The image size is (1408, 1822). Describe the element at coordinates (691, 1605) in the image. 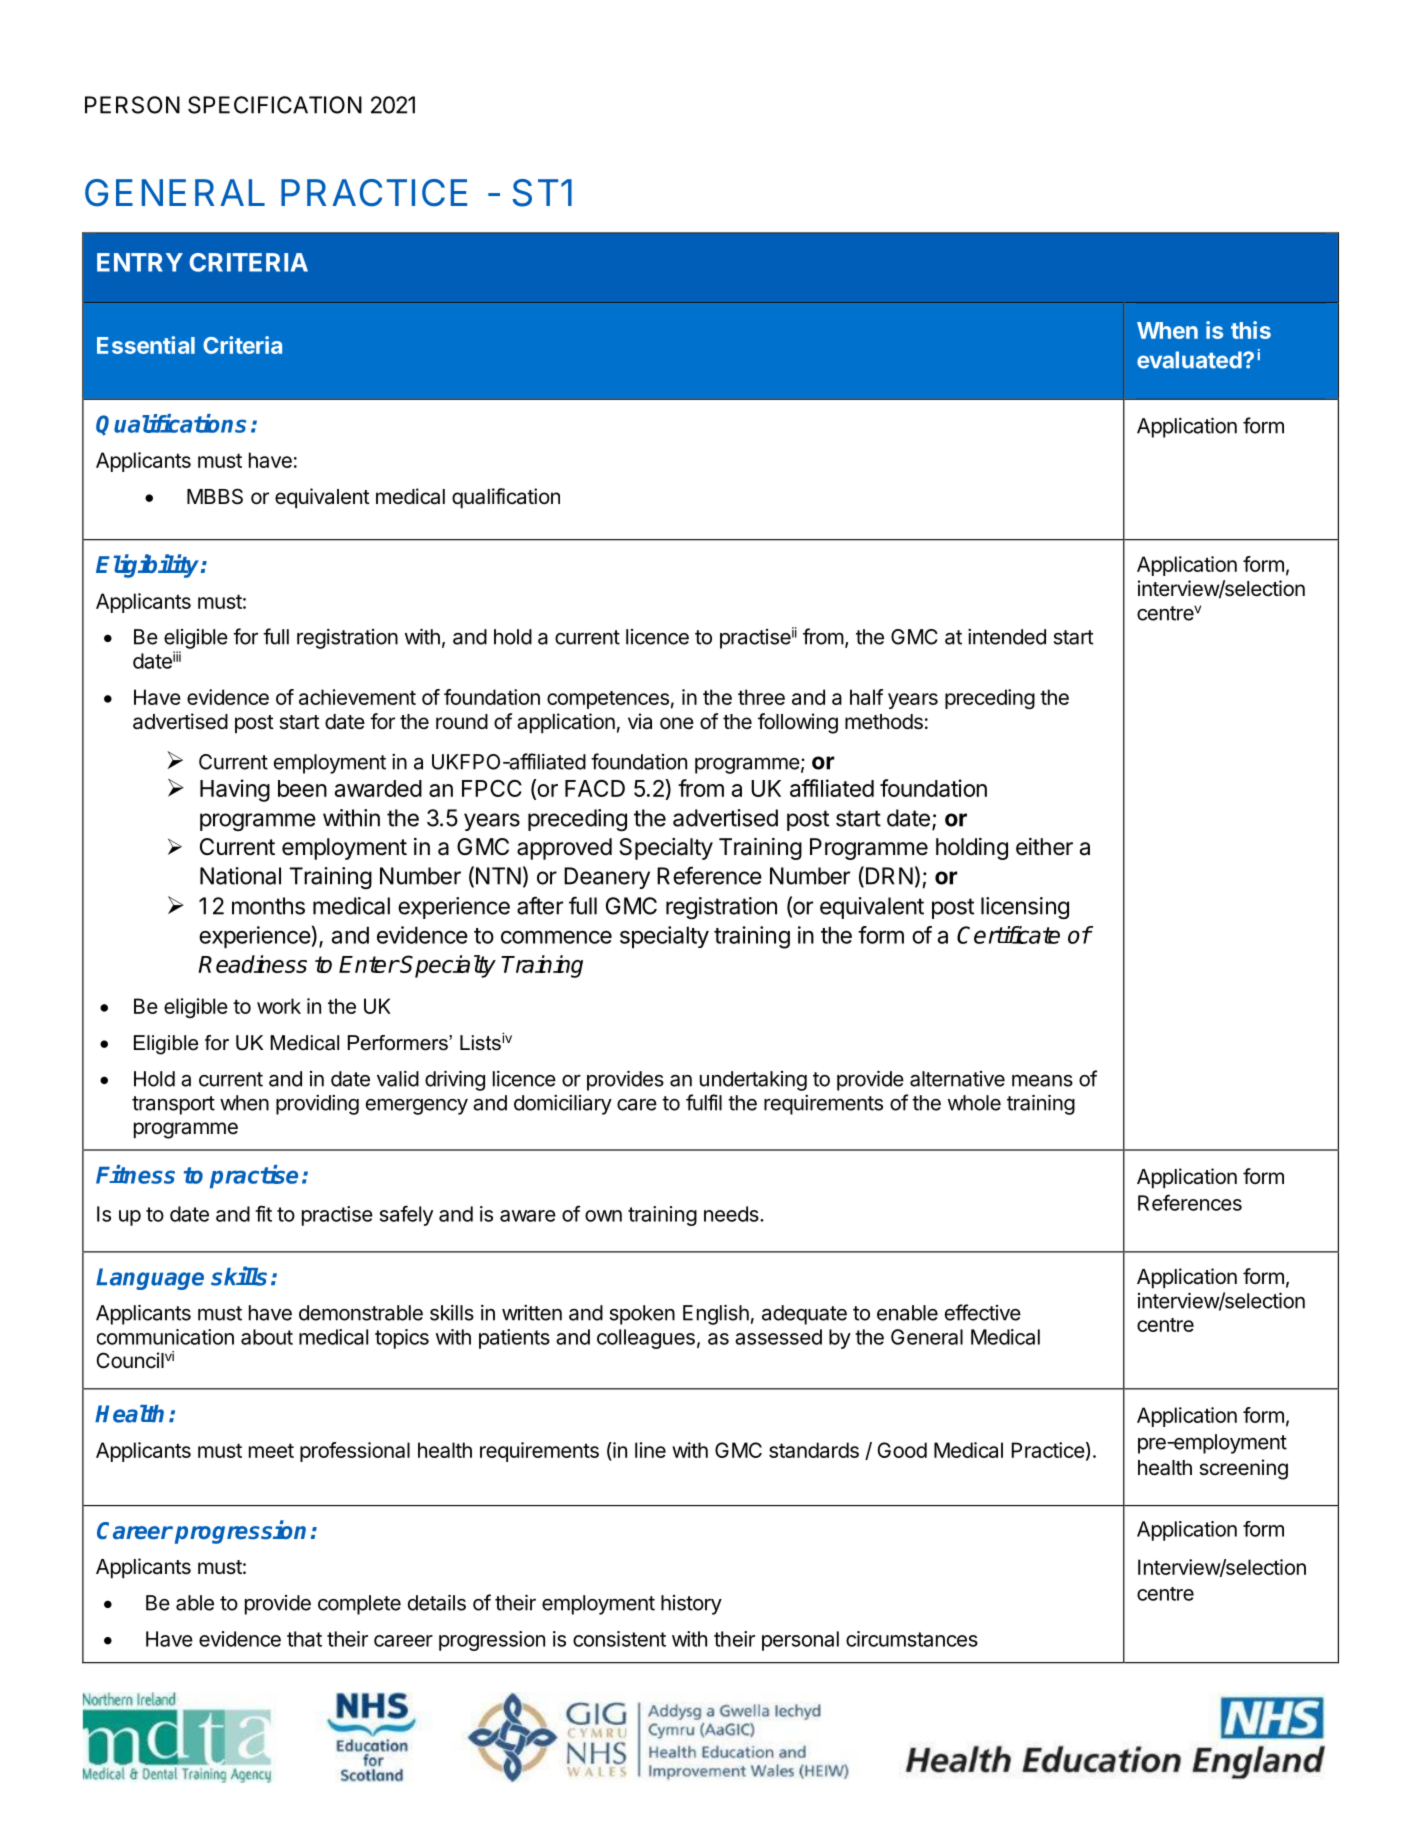

I see `history` at that location.
